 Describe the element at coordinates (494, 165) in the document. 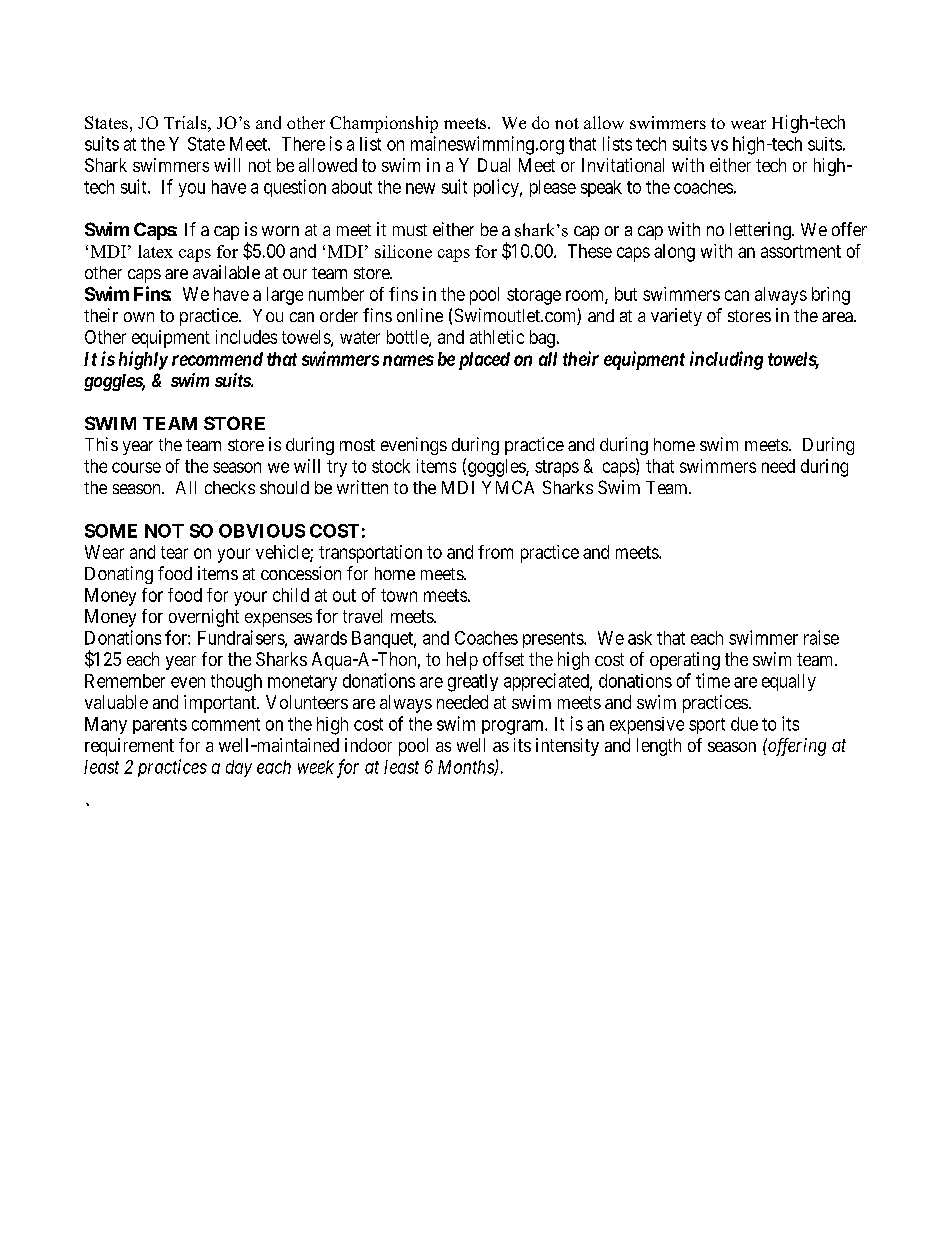

I see `Dual` at that location.
